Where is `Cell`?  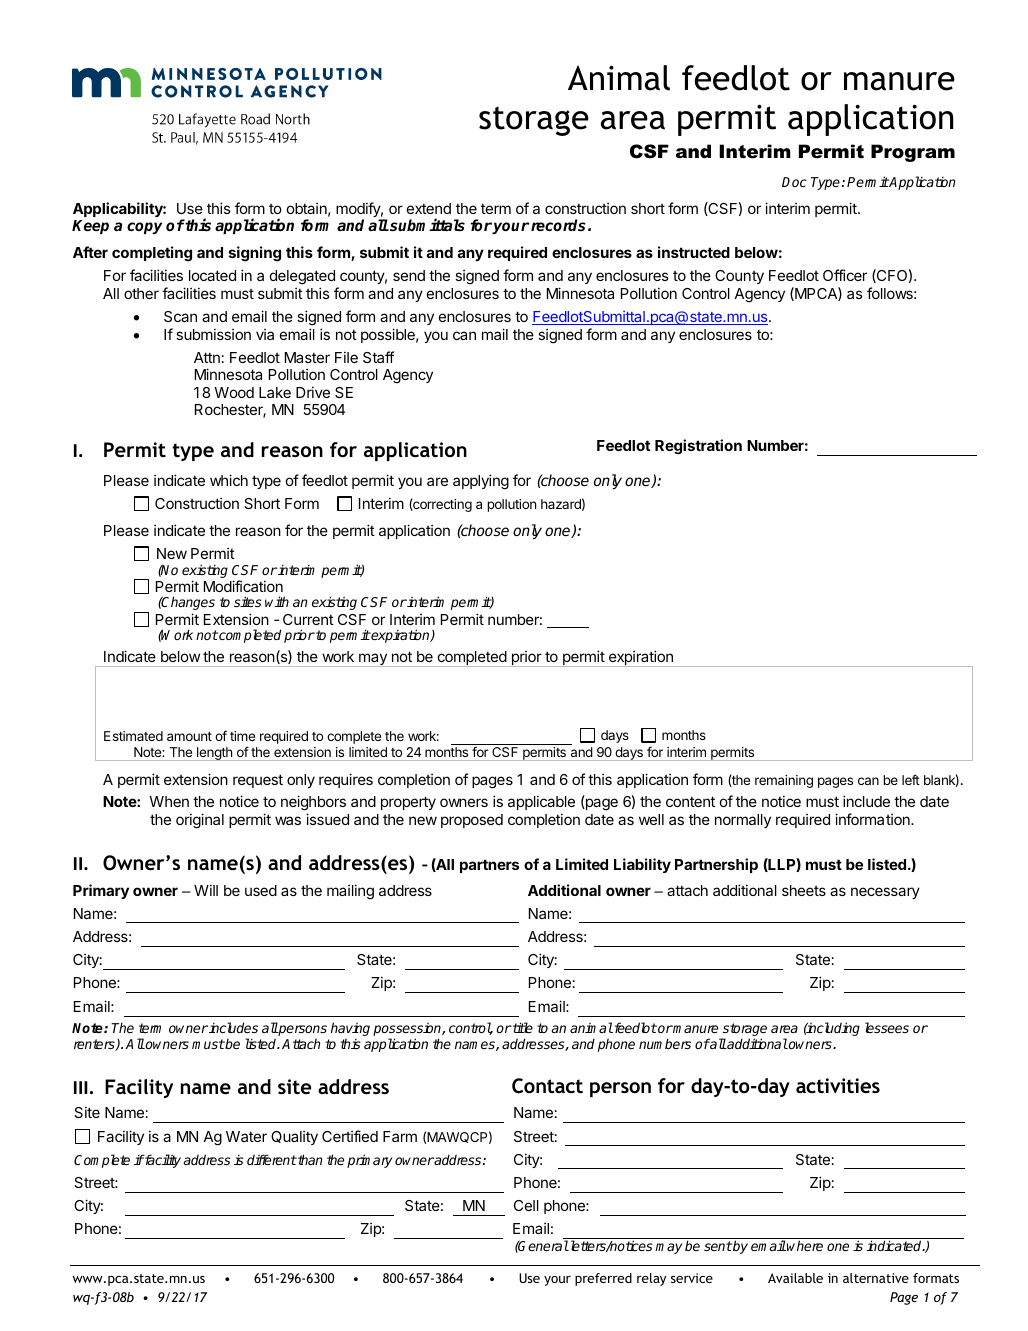
Cell is located at coordinates (526, 1205).
